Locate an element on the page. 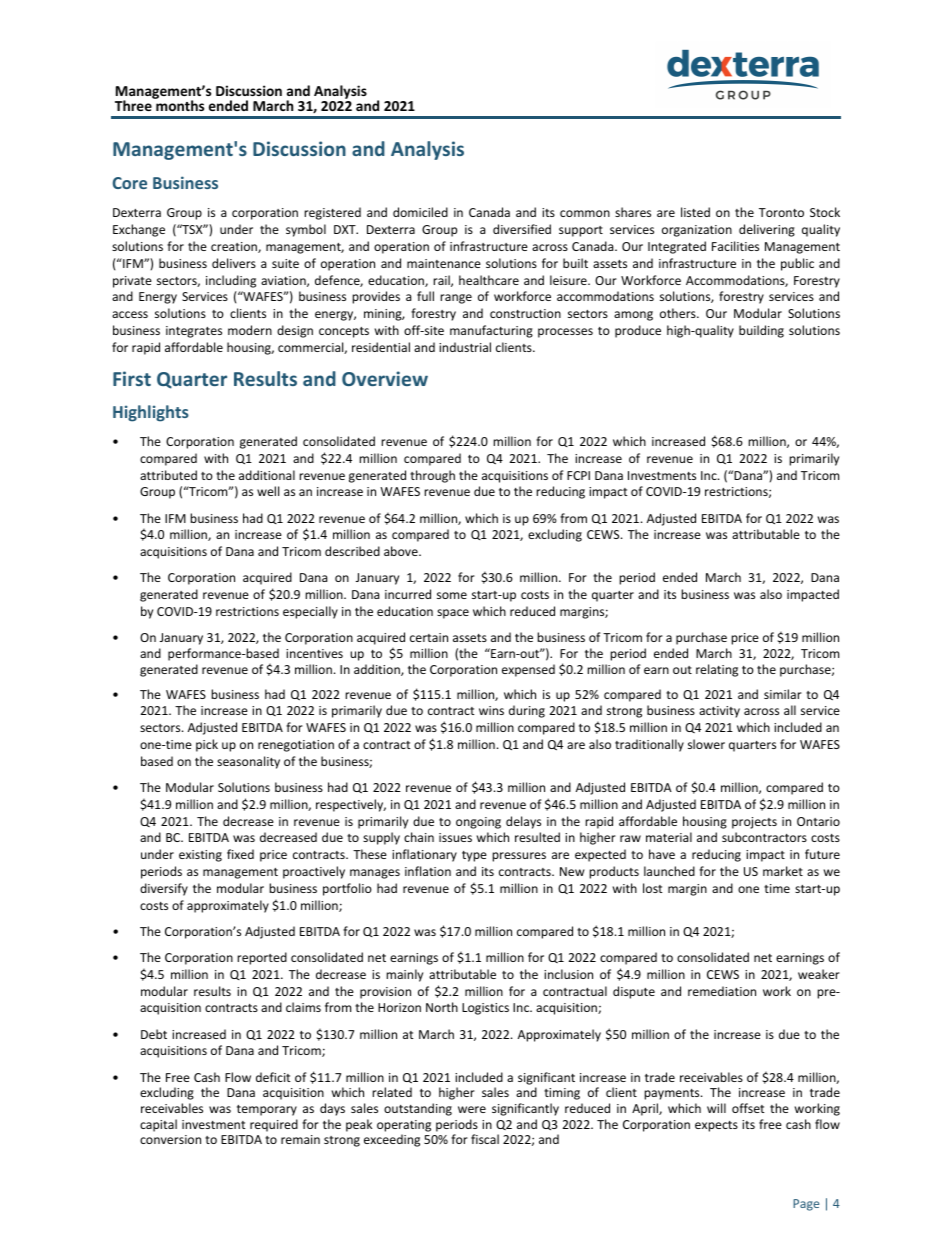 Image resolution: width=952 pixels, height=1233 pixels. domiciled is located at coordinates (420, 212).
